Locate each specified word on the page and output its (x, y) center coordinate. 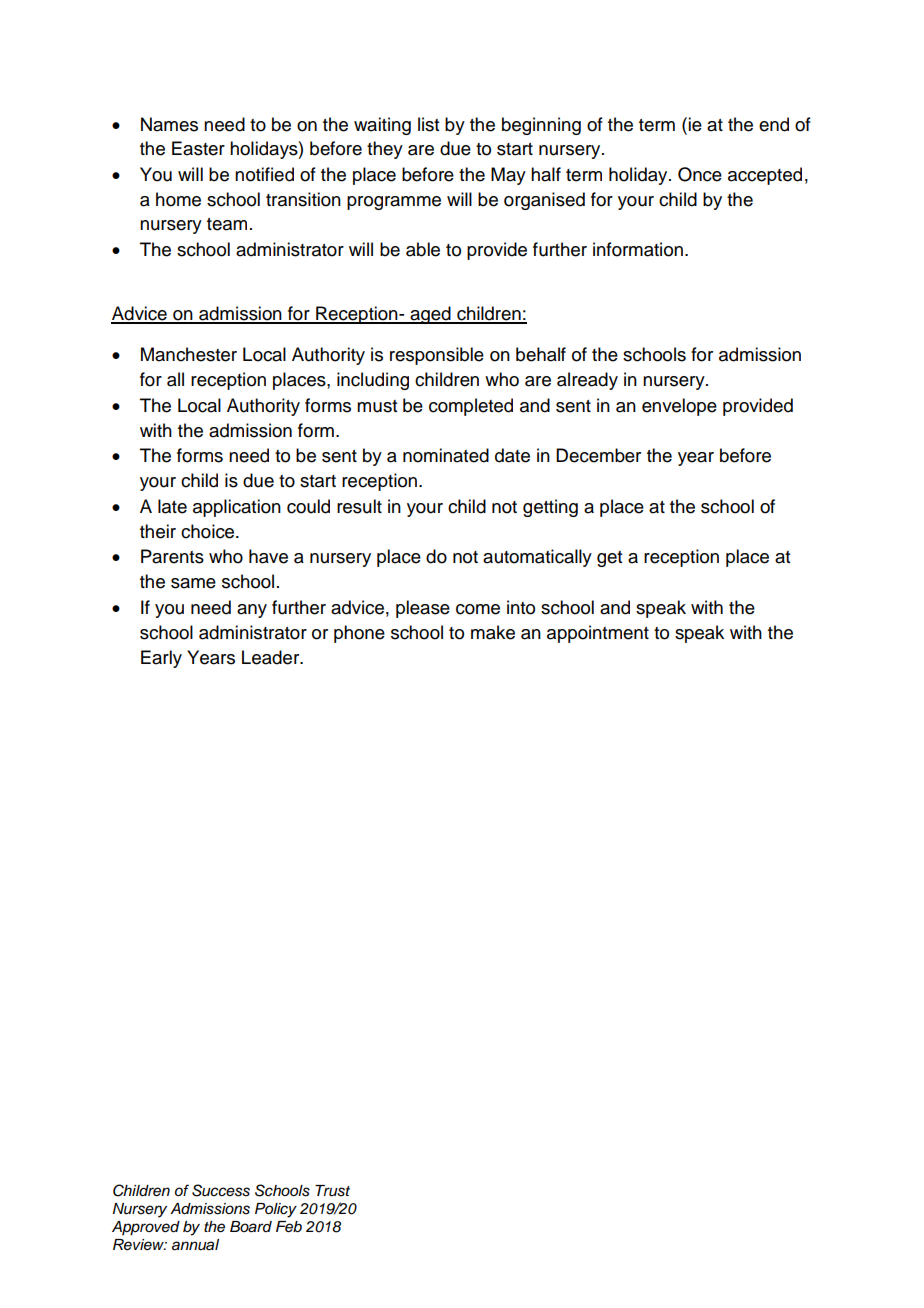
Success (221, 1190)
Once (700, 174)
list (428, 124)
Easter (198, 148)
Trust (332, 1191)
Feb (289, 1227)
